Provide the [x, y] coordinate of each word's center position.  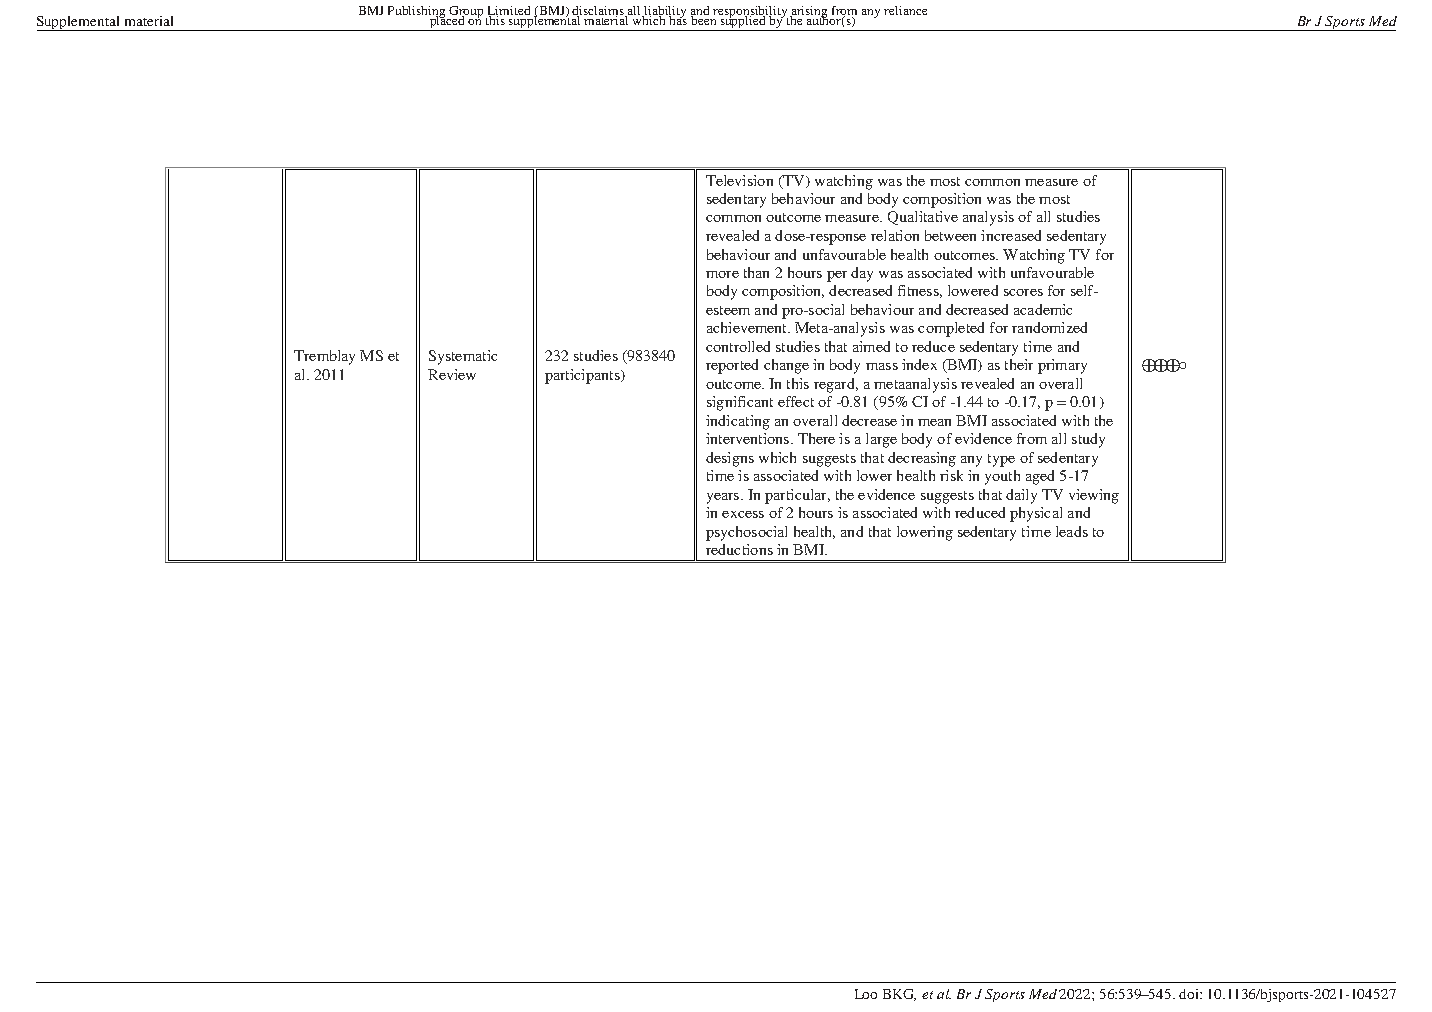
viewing [1094, 496]
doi [1190, 994]
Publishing [418, 13]
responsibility [750, 13]
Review [452, 374]
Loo [866, 994]
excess [743, 514]
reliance [905, 10]
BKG [899, 995]
